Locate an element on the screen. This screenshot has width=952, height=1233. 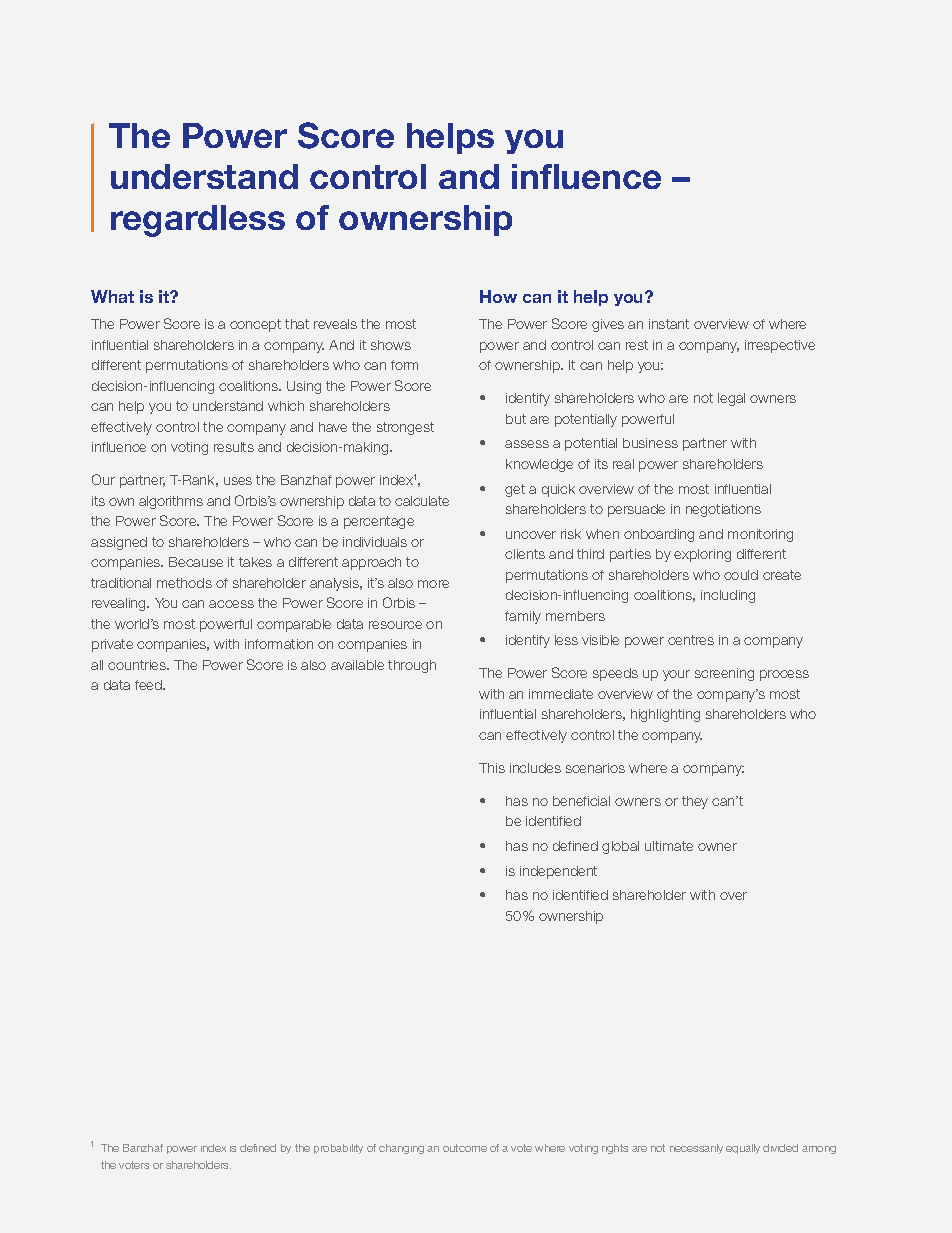
irrespective is located at coordinates (780, 346).
